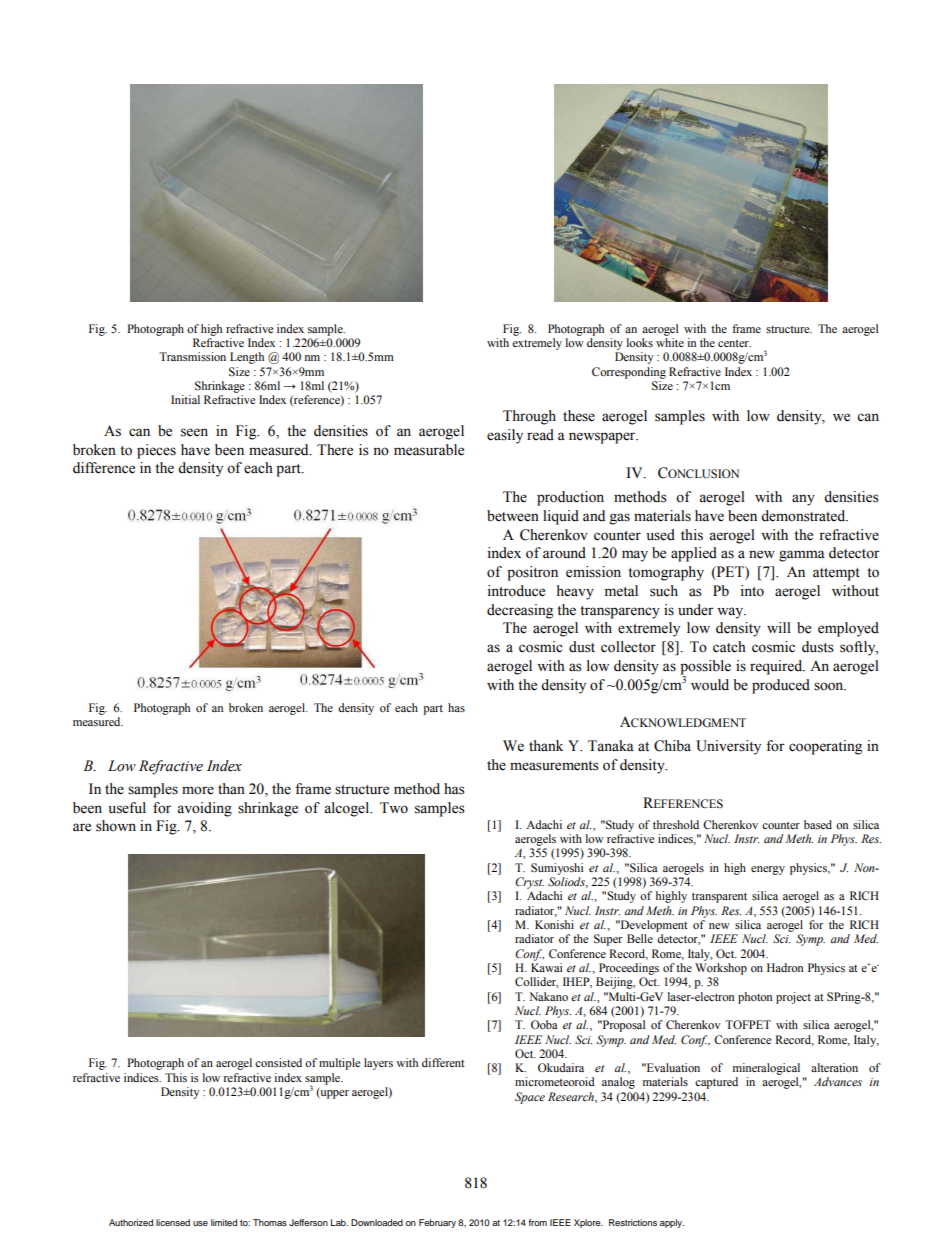  What do you see at coordinates (529, 417) in the screenshot?
I see `Through` at bounding box center [529, 417].
